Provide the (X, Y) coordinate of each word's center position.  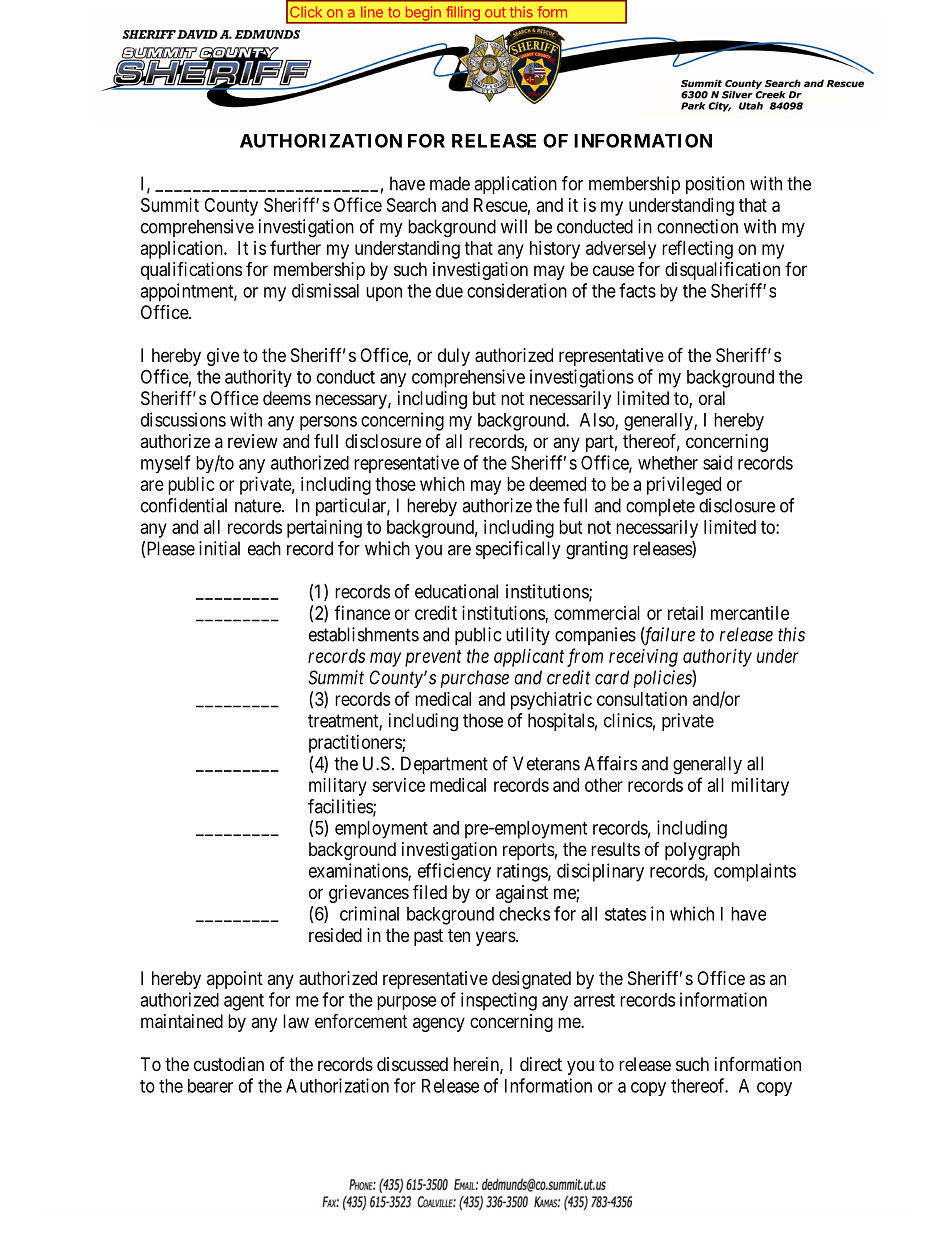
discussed (412, 1064)
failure (668, 636)
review (253, 441)
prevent (433, 658)
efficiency (454, 872)
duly (454, 357)
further (295, 247)
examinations (359, 871)
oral (712, 398)
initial (219, 548)
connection (697, 226)
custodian (229, 1064)
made (450, 183)
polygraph (702, 851)
